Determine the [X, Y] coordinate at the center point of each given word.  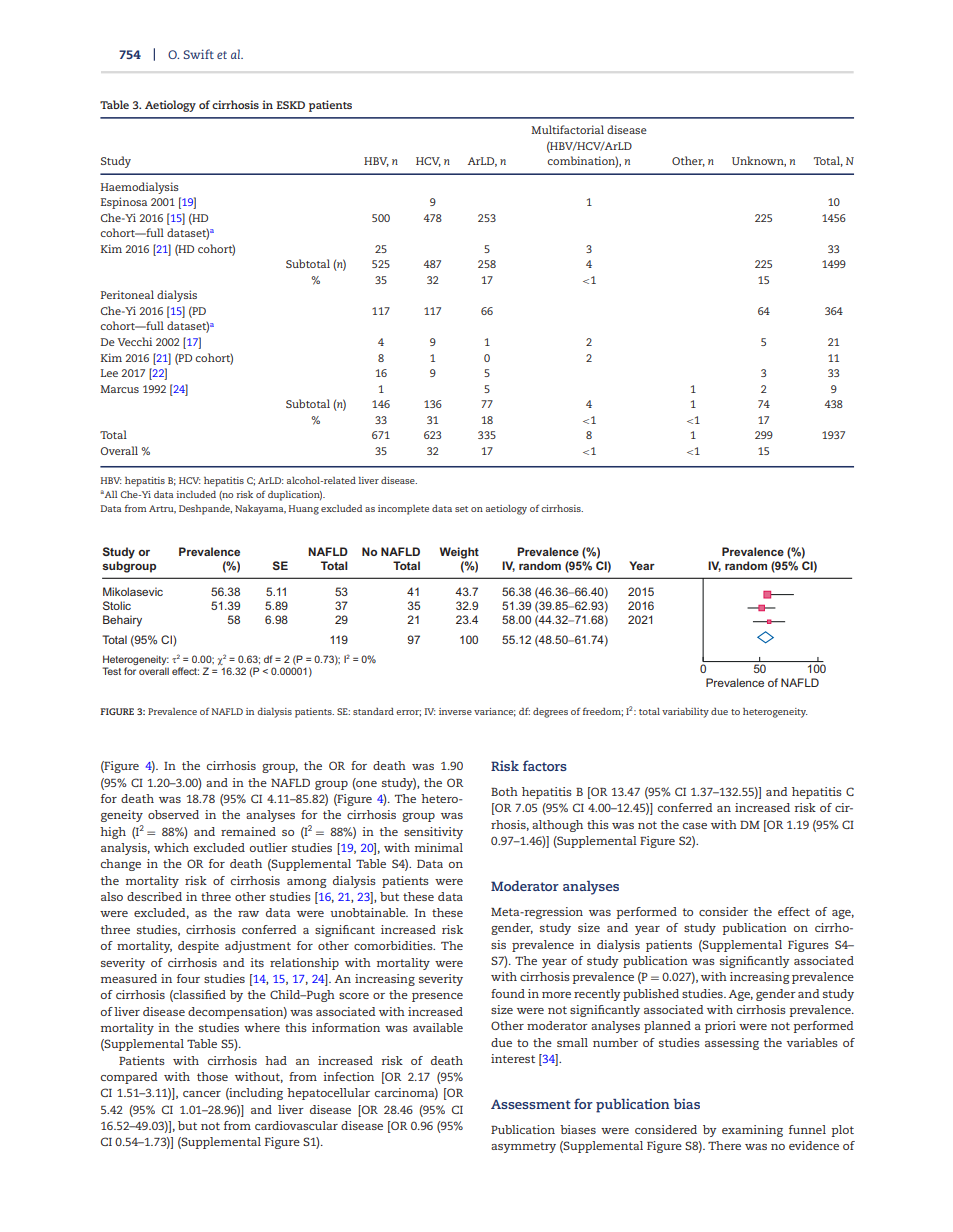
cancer [202, 1094]
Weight [459, 553]
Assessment [531, 1104]
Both [504, 791]
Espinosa [124, 203]
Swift [198, 54]
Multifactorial [567, 129]
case [695, 826]
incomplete [403, 510]
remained [248, 831]
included [196, 494]
